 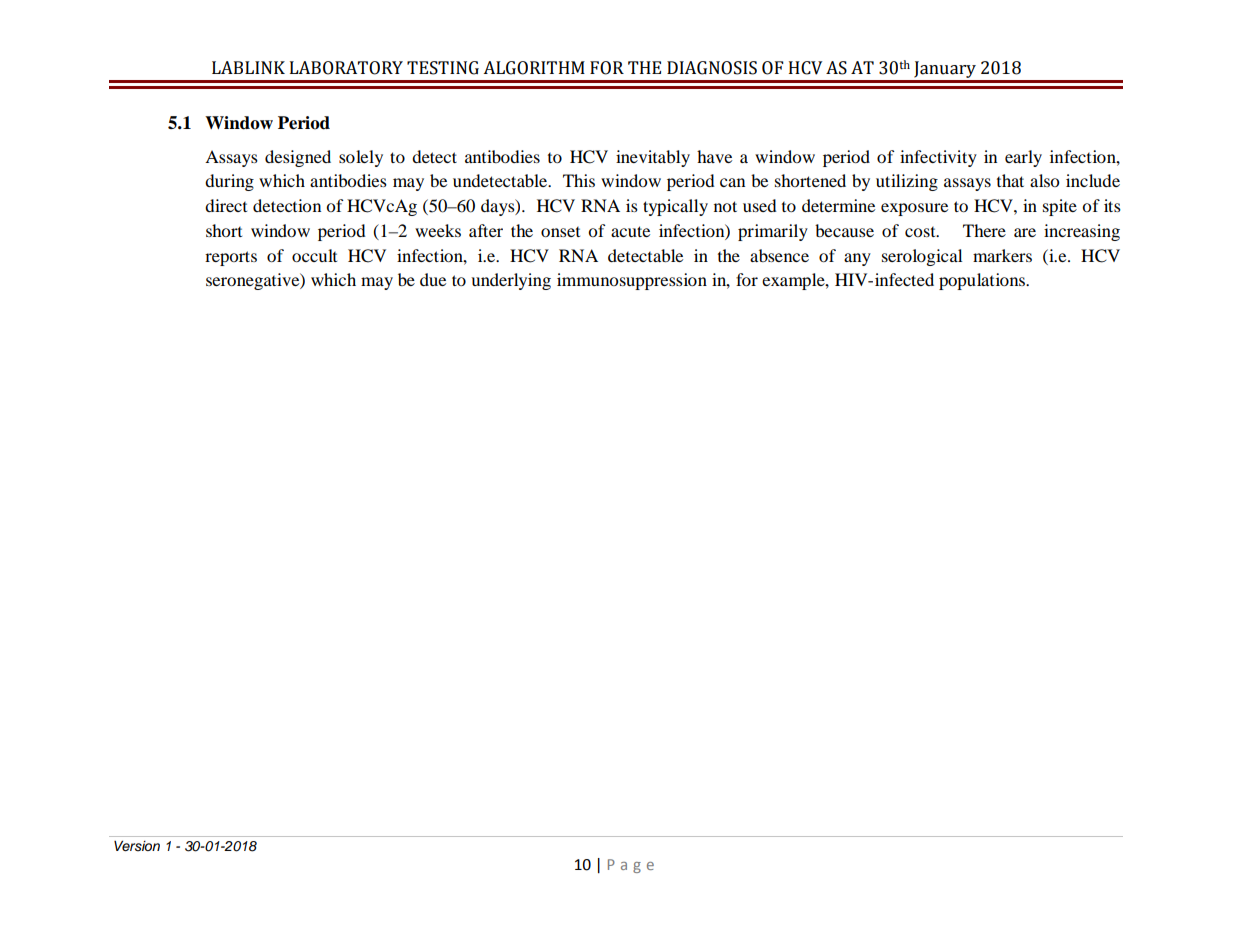 I want to click on underlying, so click(x=511, y=281).
